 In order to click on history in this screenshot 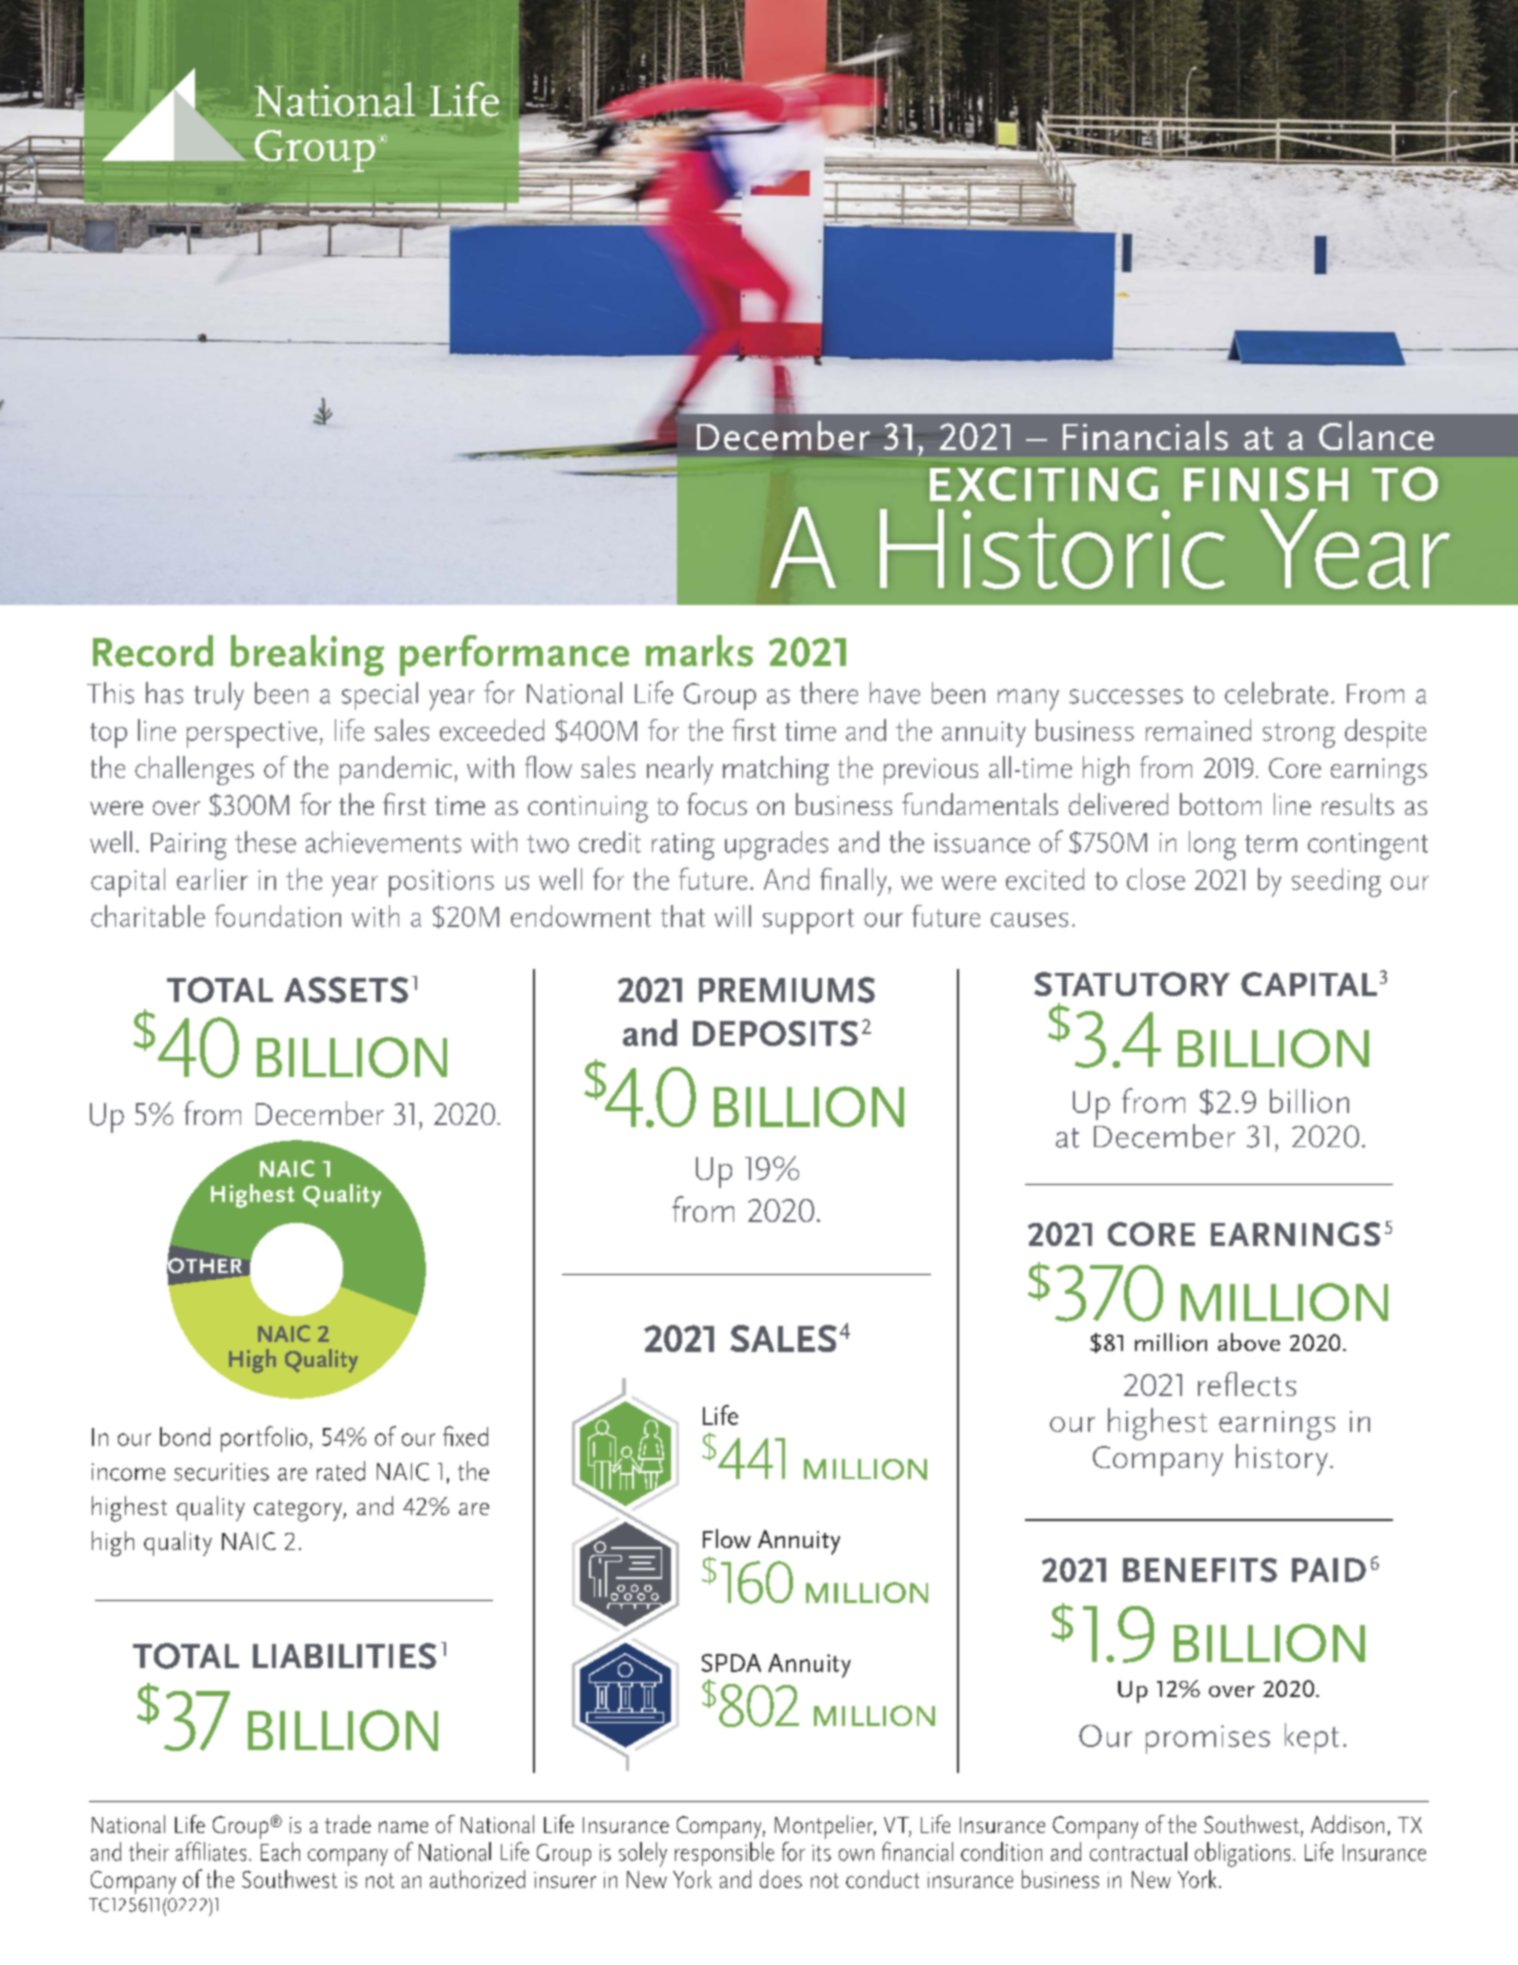, I will do `click(1282, 1460)`.
